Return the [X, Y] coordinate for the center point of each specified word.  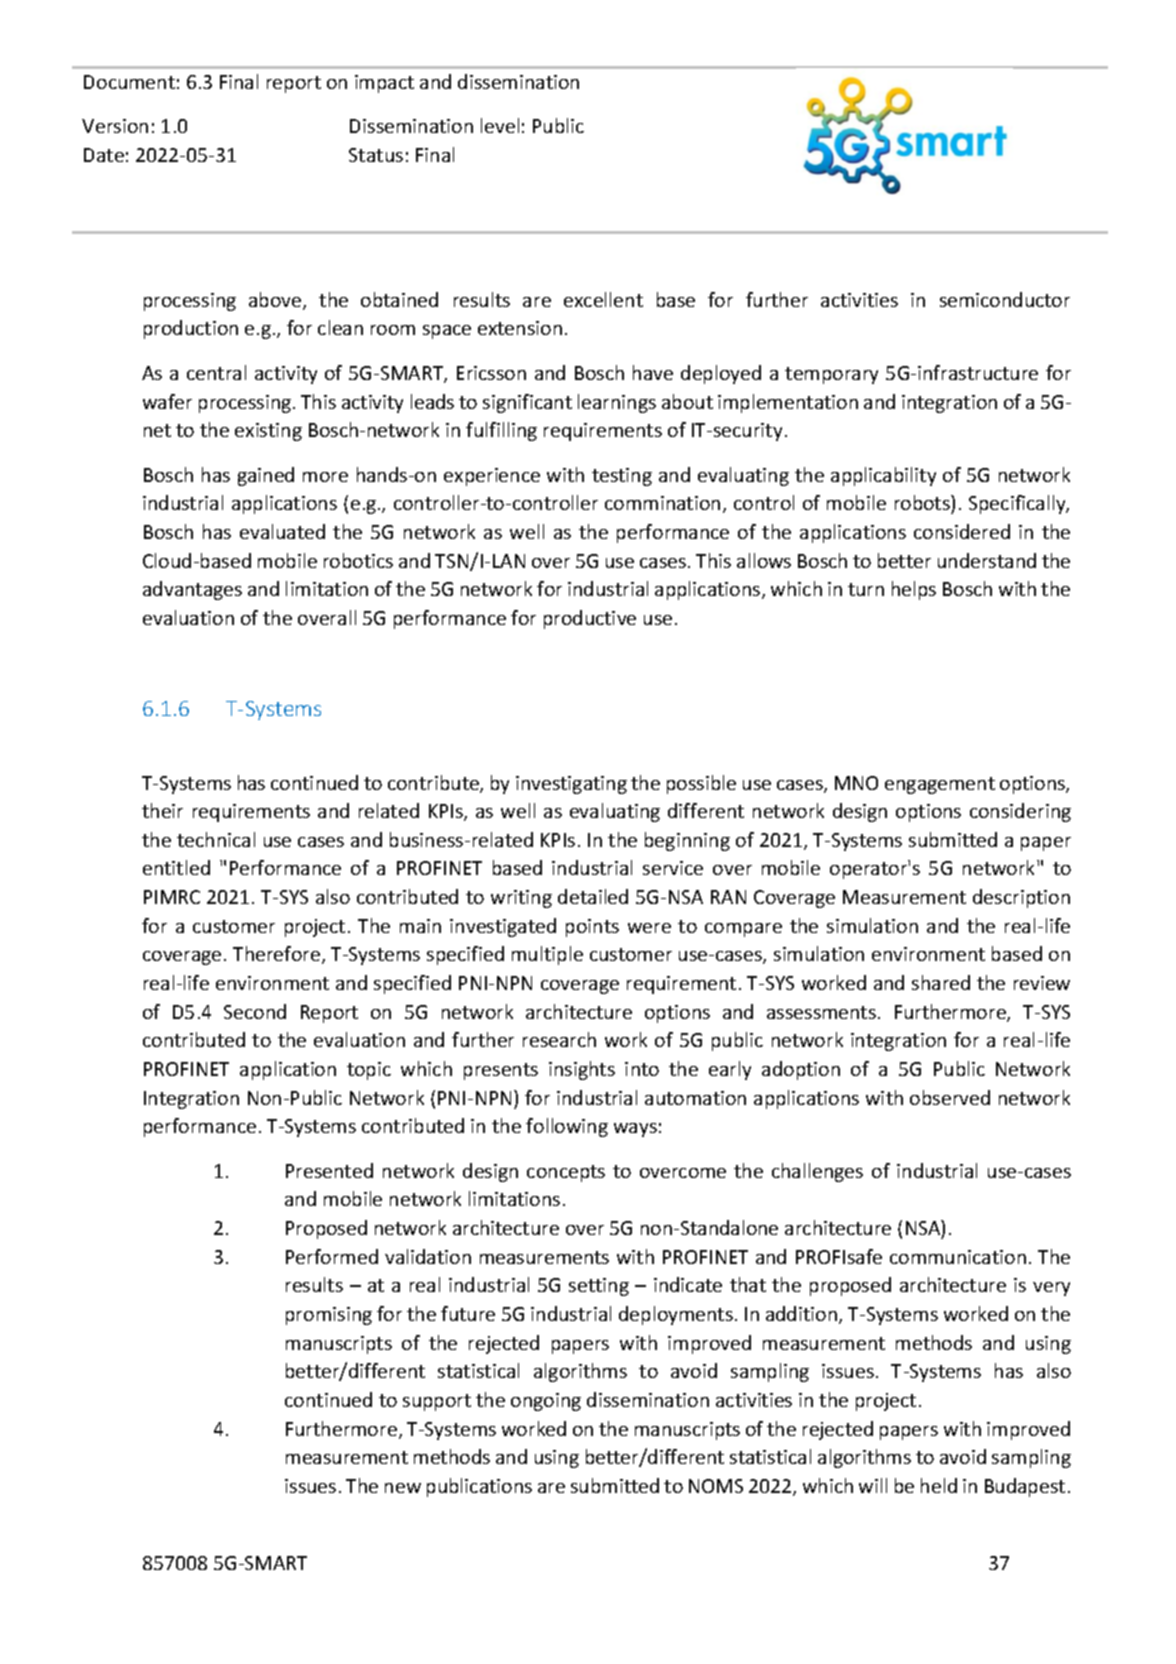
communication [958, 1257]
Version [115, 126]
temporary [831, 375]
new [403, 1488]
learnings [617, 403]
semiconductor [1005, 299]
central [216, 372]
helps [914, 590]
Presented [329, 1170]
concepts [566, 1173]
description [1021, 898]
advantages [192, 590]
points [592, 928]
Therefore [278, 955]
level [500, 125]
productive [590, 619]
